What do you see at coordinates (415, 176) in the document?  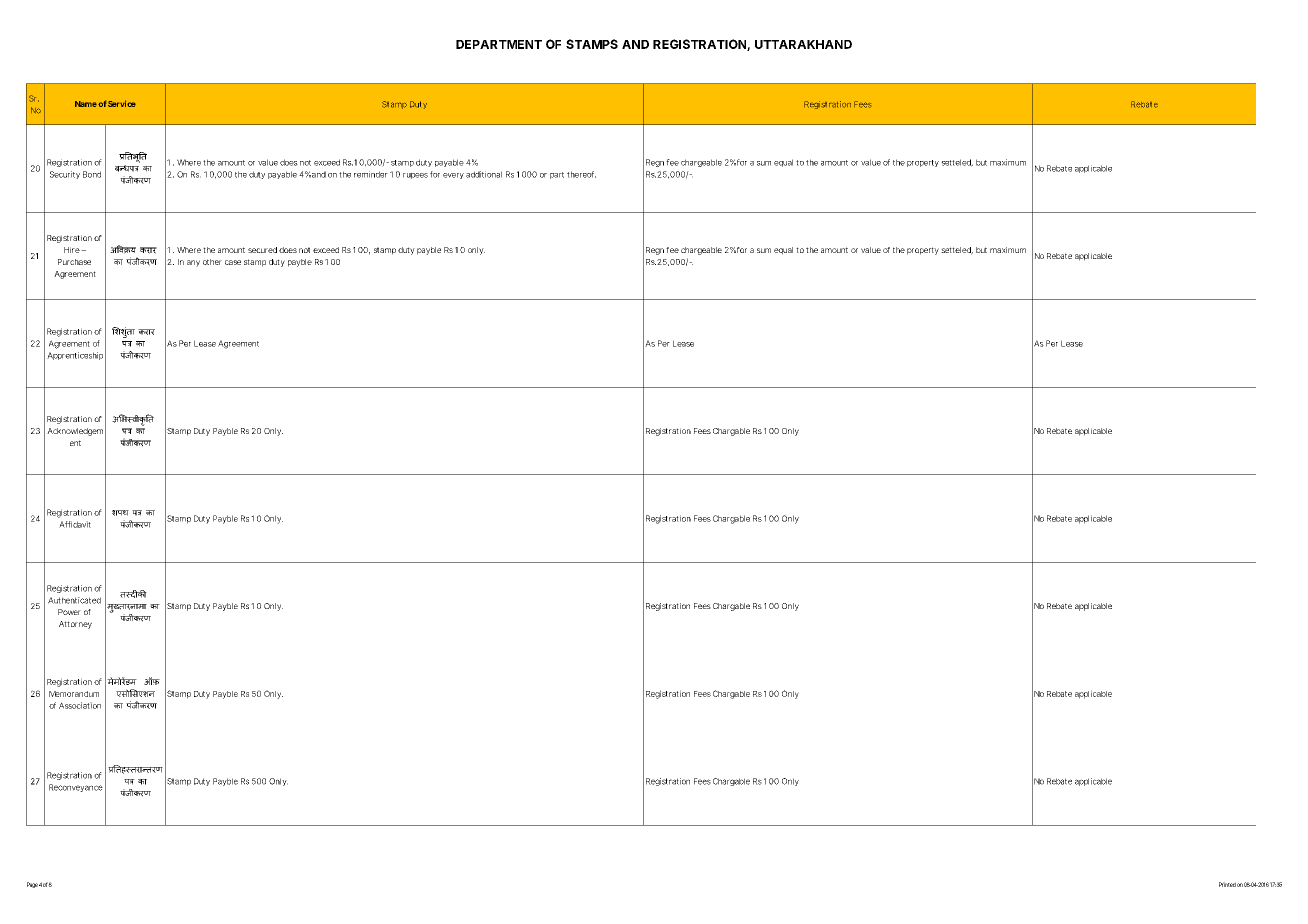 I see `rupees` at bounding box center [415, 176].
